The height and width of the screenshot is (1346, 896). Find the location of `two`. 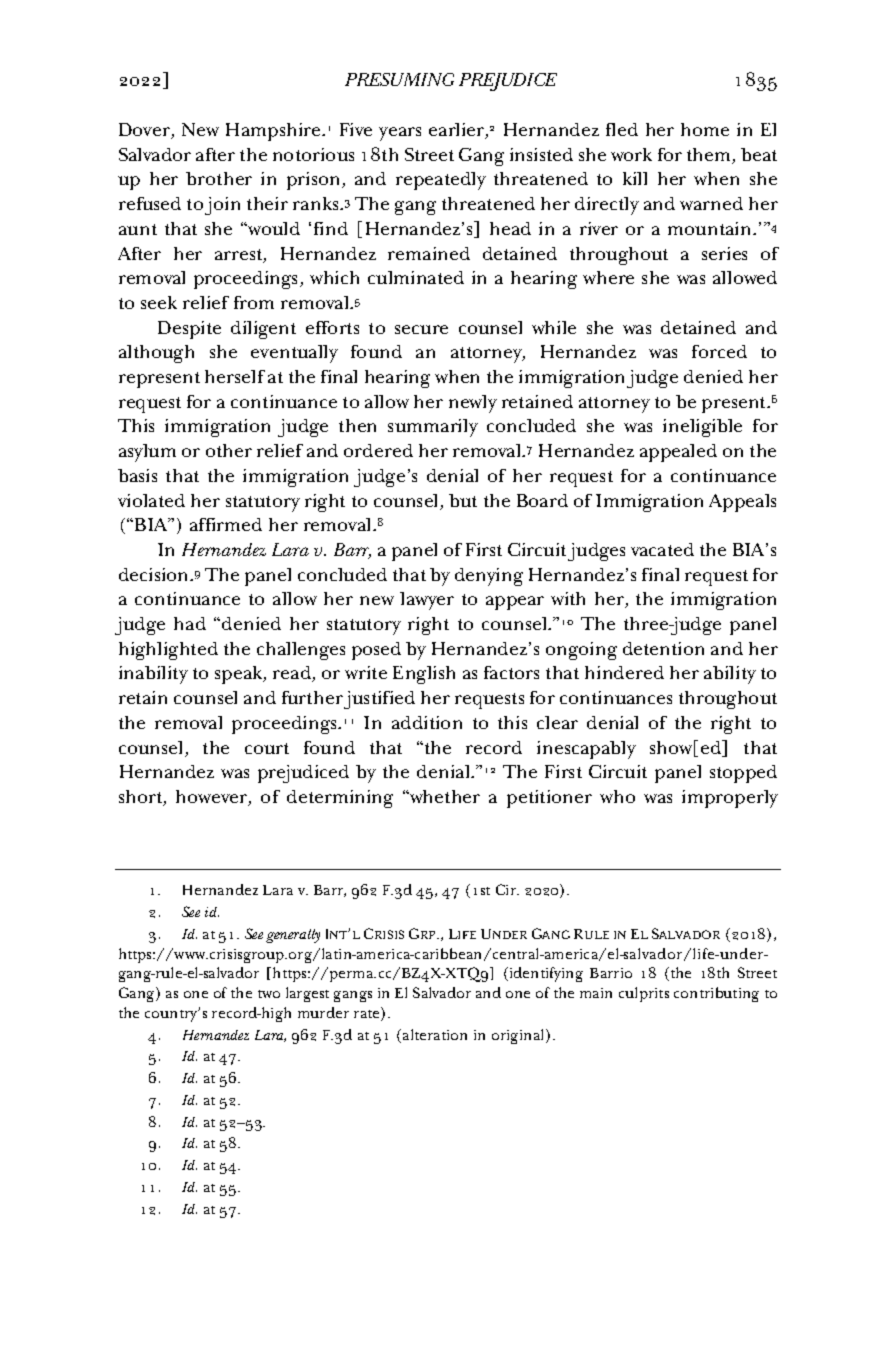

two is located at coordinates (269, 994).
